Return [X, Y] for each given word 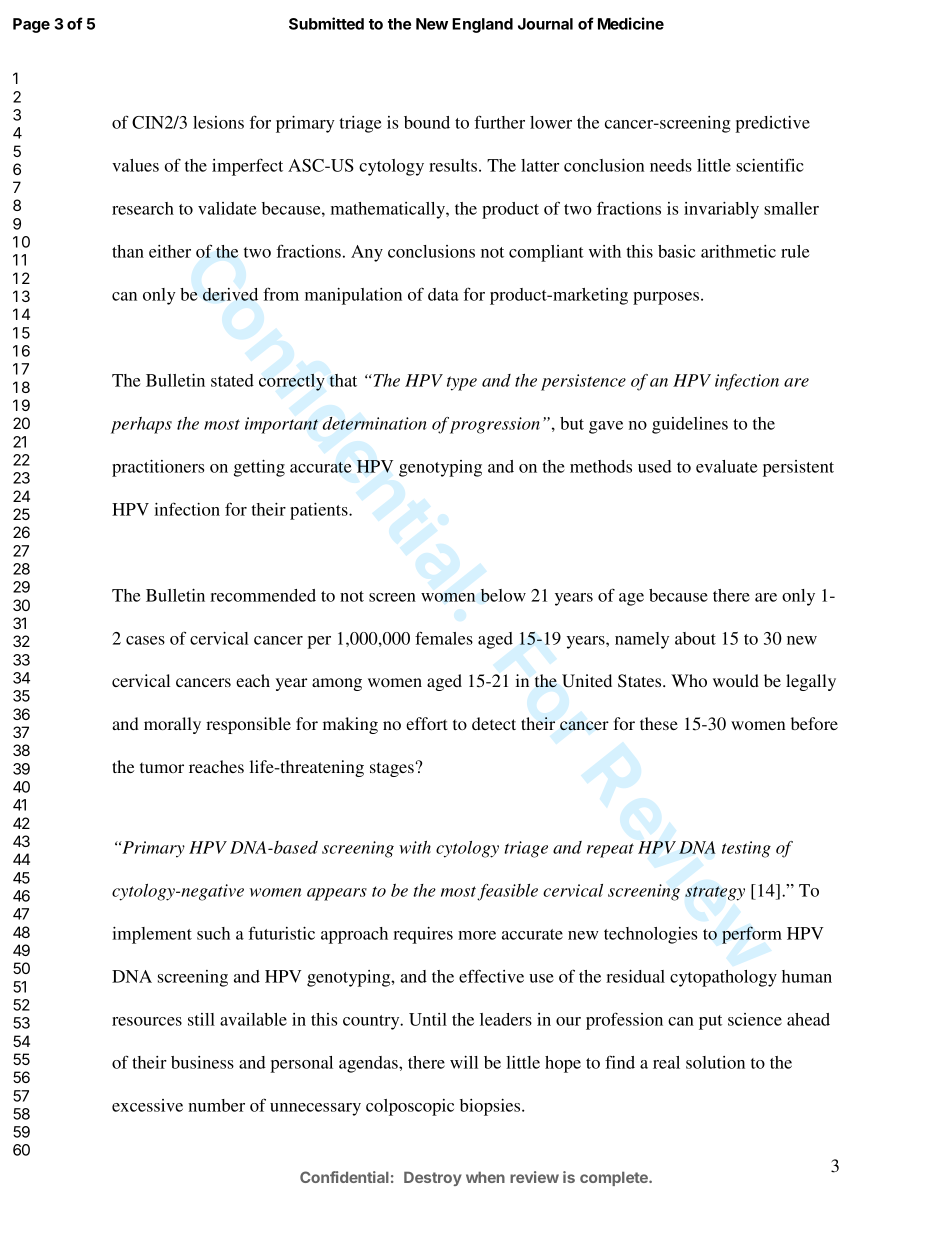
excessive [147, 1105]
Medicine [631, 23]
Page [31, 25]
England [482, 25]
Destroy [433, 1178]
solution [715, 1062]
